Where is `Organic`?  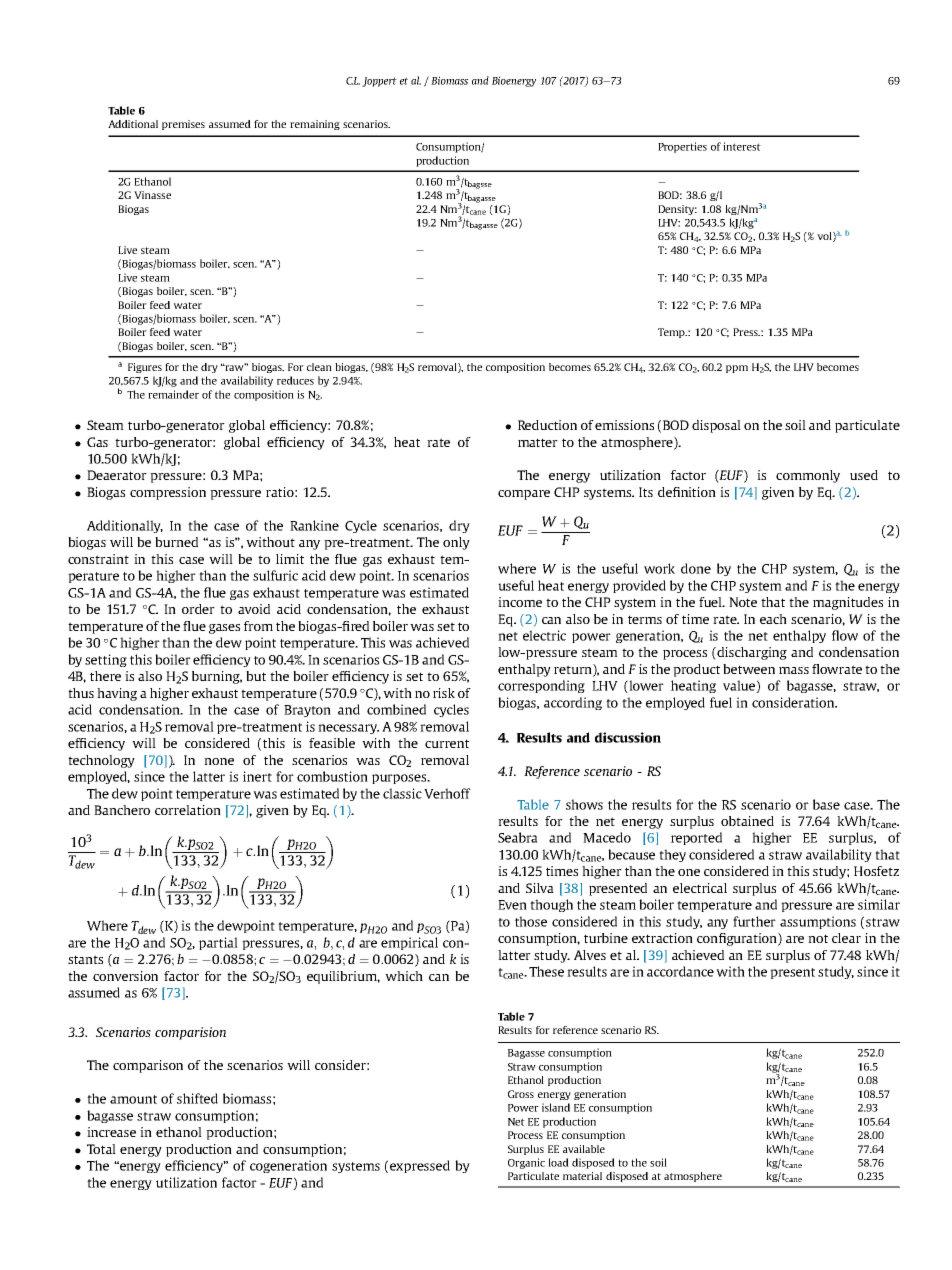 Organic is located at coordinates (526, 1163).
